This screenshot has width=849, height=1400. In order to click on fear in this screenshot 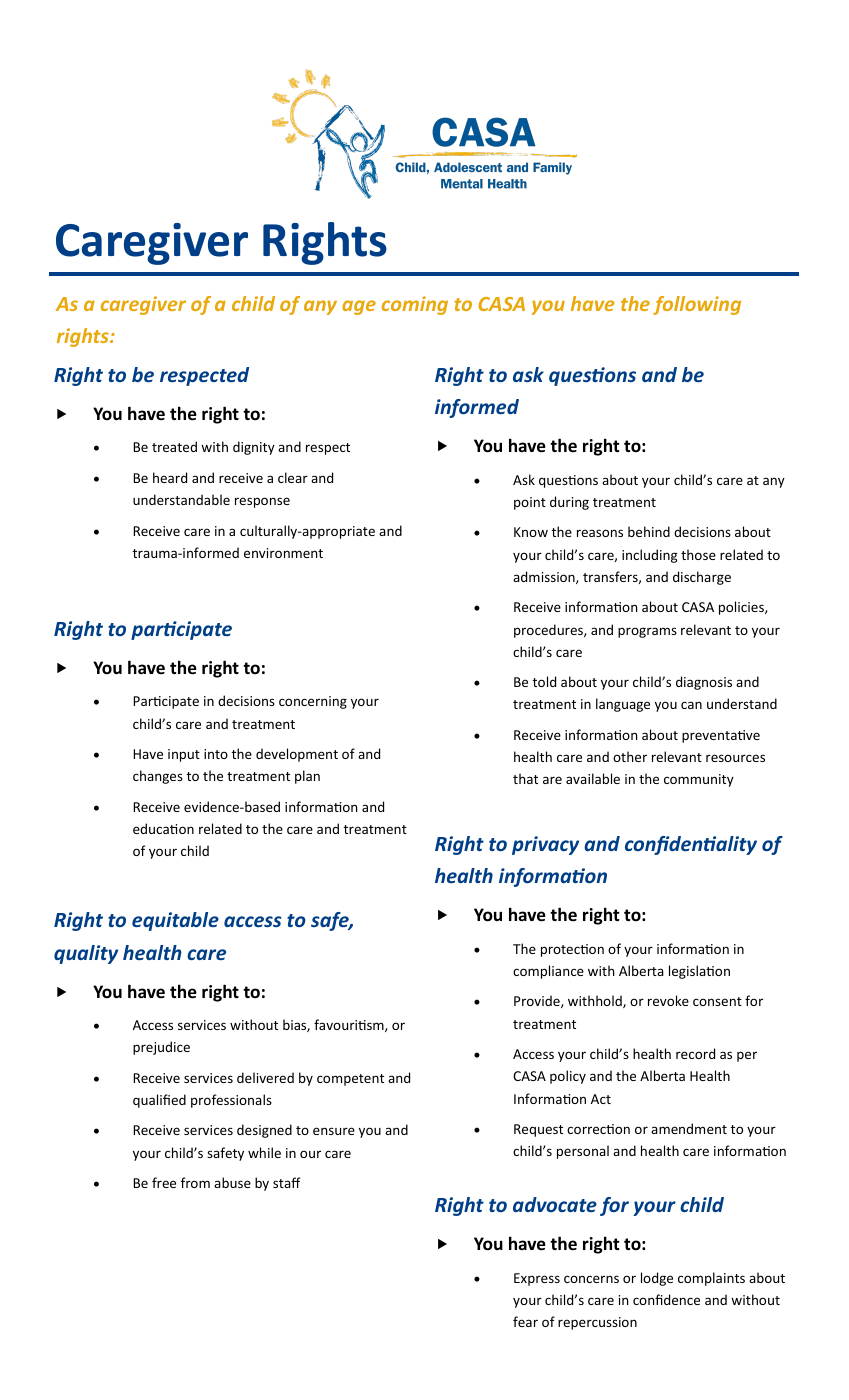, I will do `click(525, 1321)`.
